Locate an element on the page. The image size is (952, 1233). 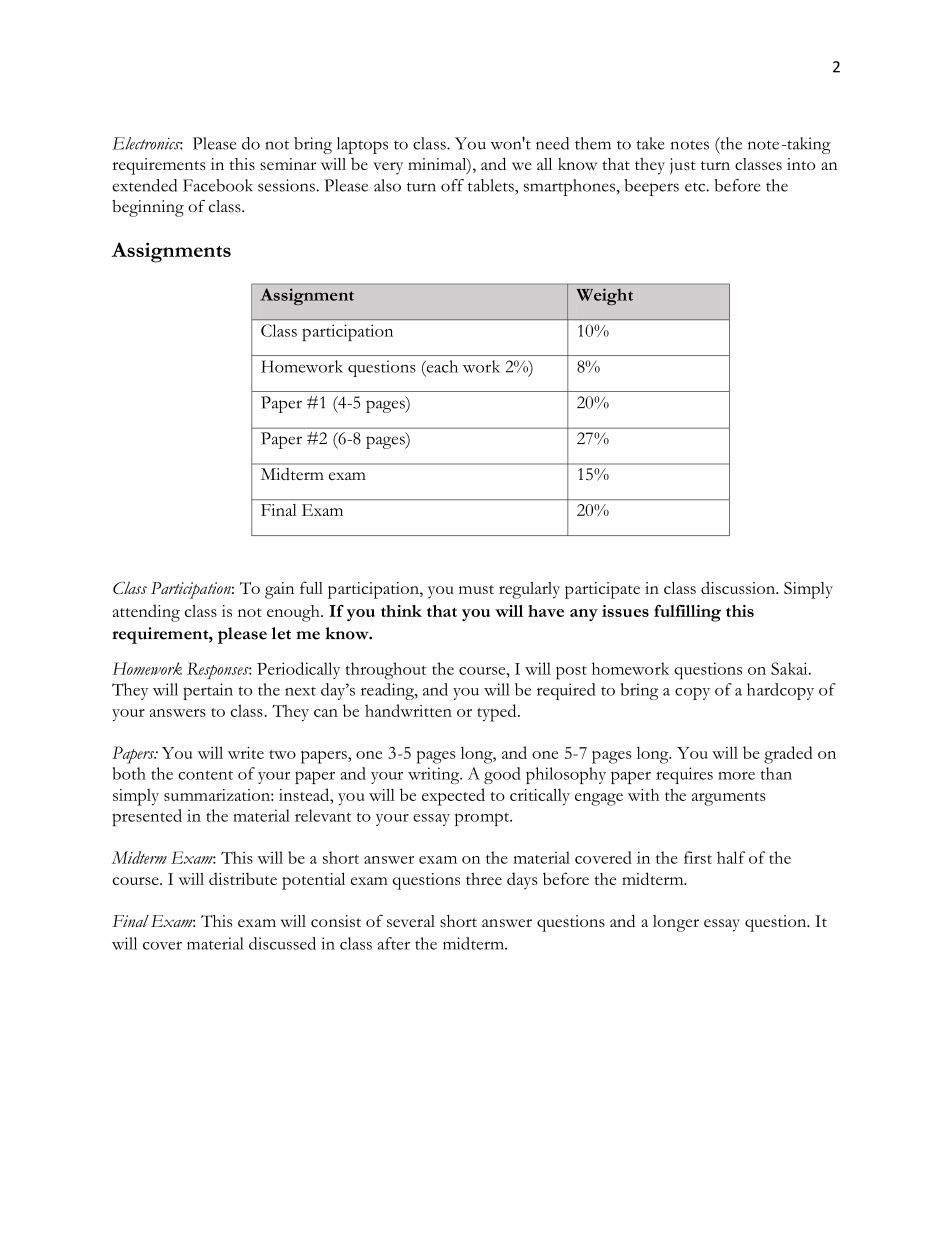
fulfilling is located at coordinates (687, 613).
